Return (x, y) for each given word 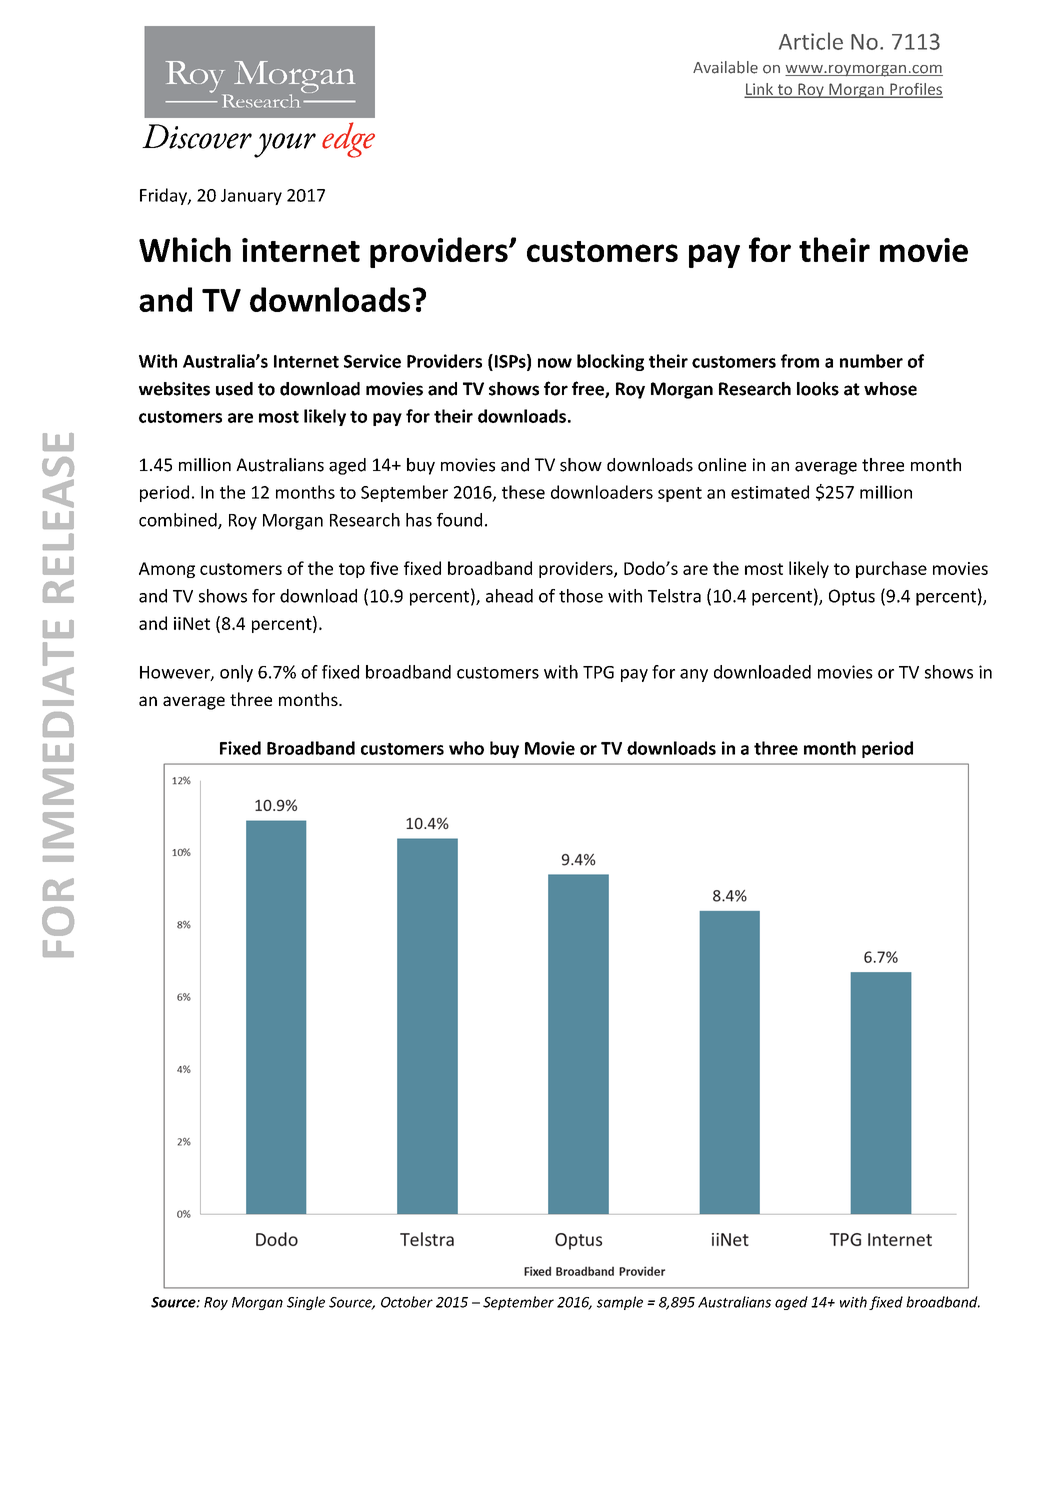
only (236, 673)
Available (725, 67)
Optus (852, 597)
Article (811, 41)
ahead (509, 596)
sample (620, 1303)
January (251, 197)
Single (306, 1303)
